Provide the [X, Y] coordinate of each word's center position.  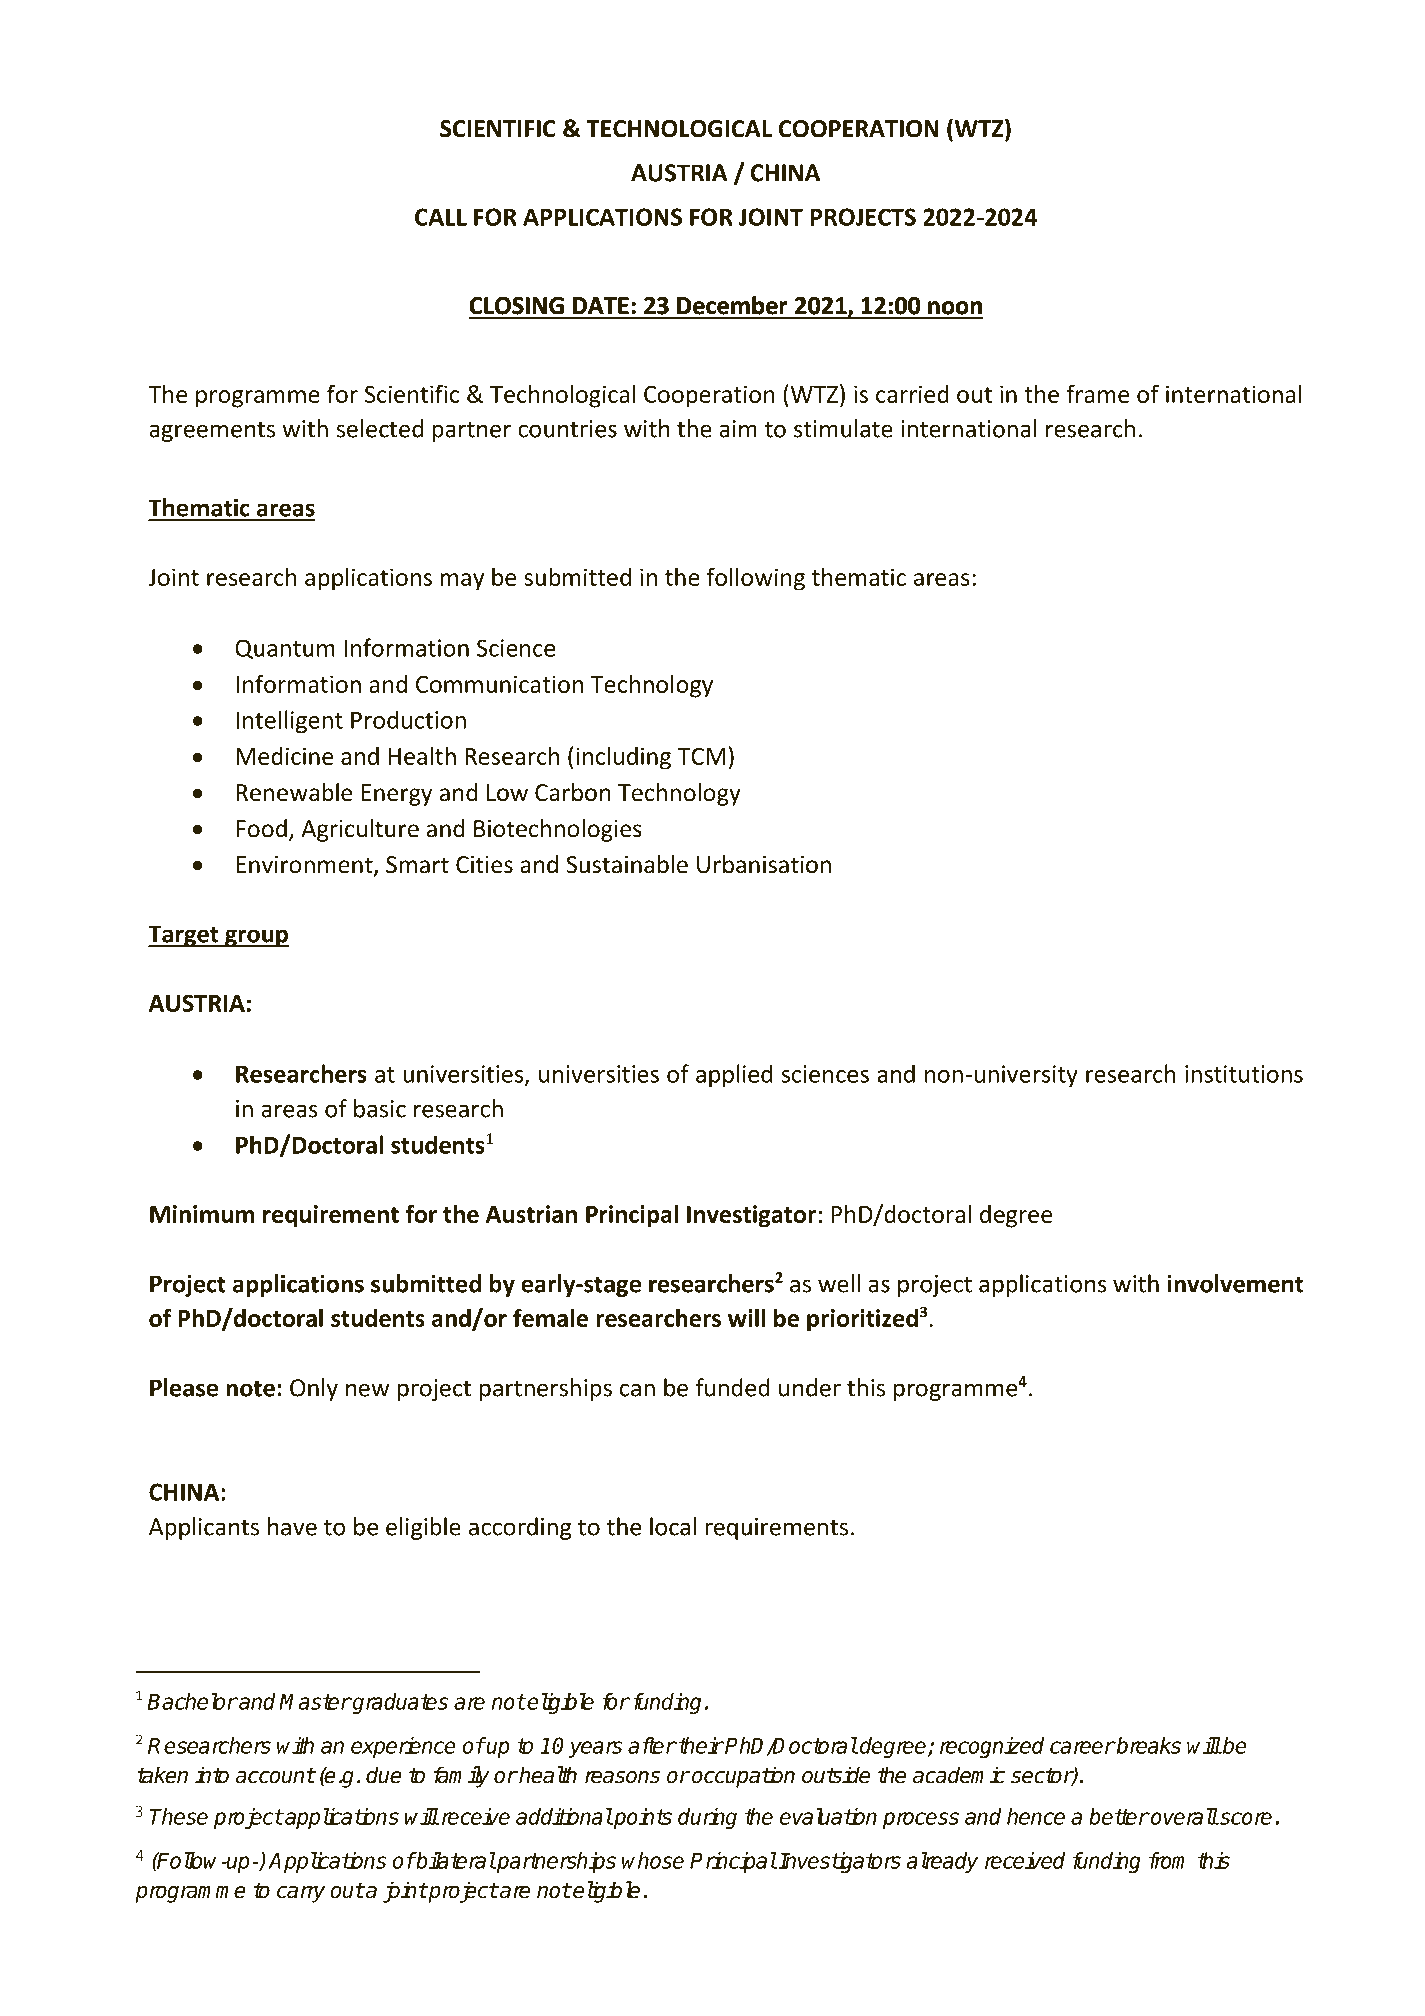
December [732, 305]
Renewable [294, 792]
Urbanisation [764, 864]
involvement [1235, 1283]
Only [314, 1389]
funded [732, 1387]
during [707, 1818]
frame [1097, 393]
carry [301, 1894]
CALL [441, 217]
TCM [701, 756]
